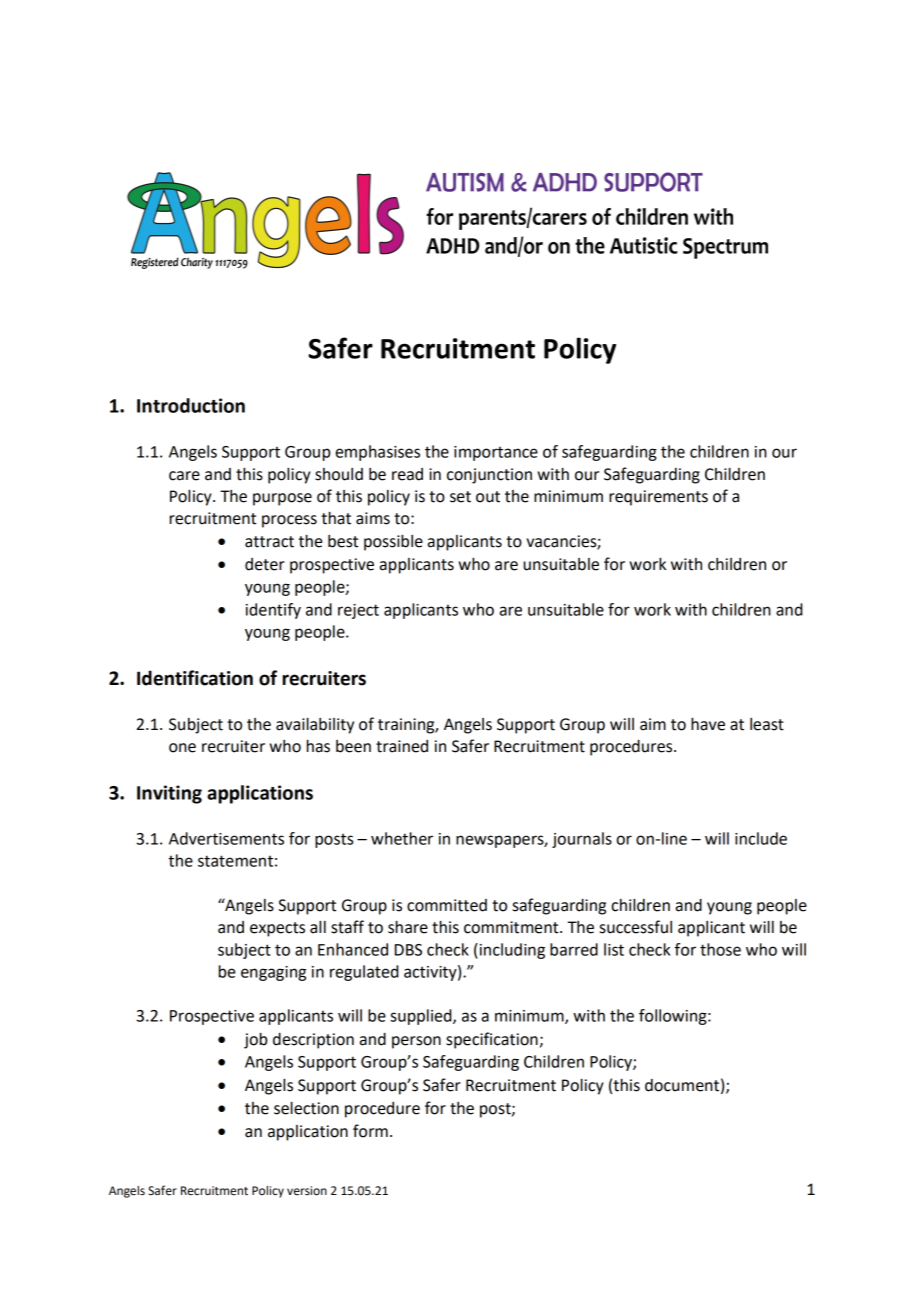  I want to click on following, so click(674, 1017).
